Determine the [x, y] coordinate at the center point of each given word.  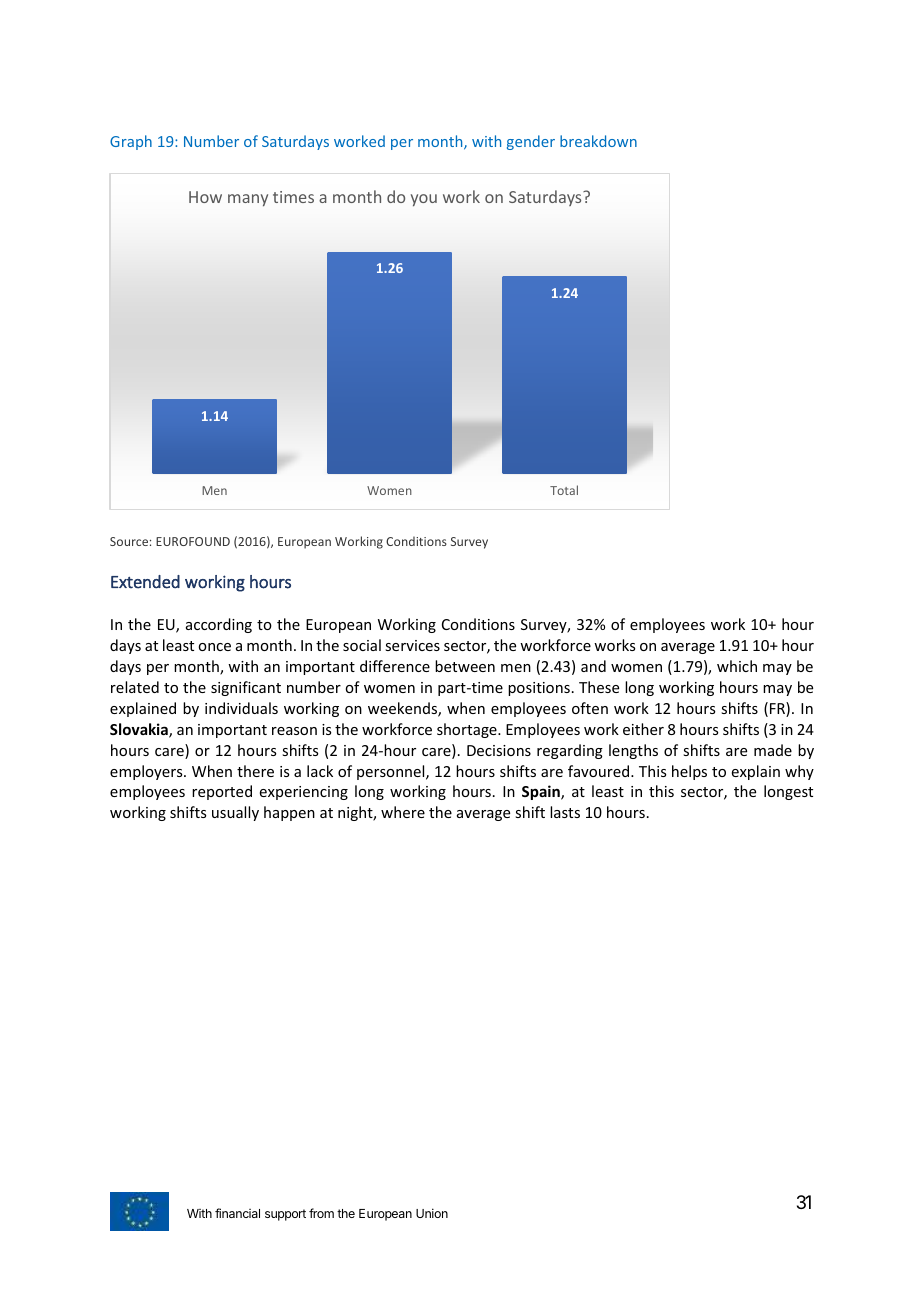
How [205, 197]
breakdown [598, 141]
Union [432, 1213]
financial [237, 1213]
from [321, 1213]
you [424, 200]
